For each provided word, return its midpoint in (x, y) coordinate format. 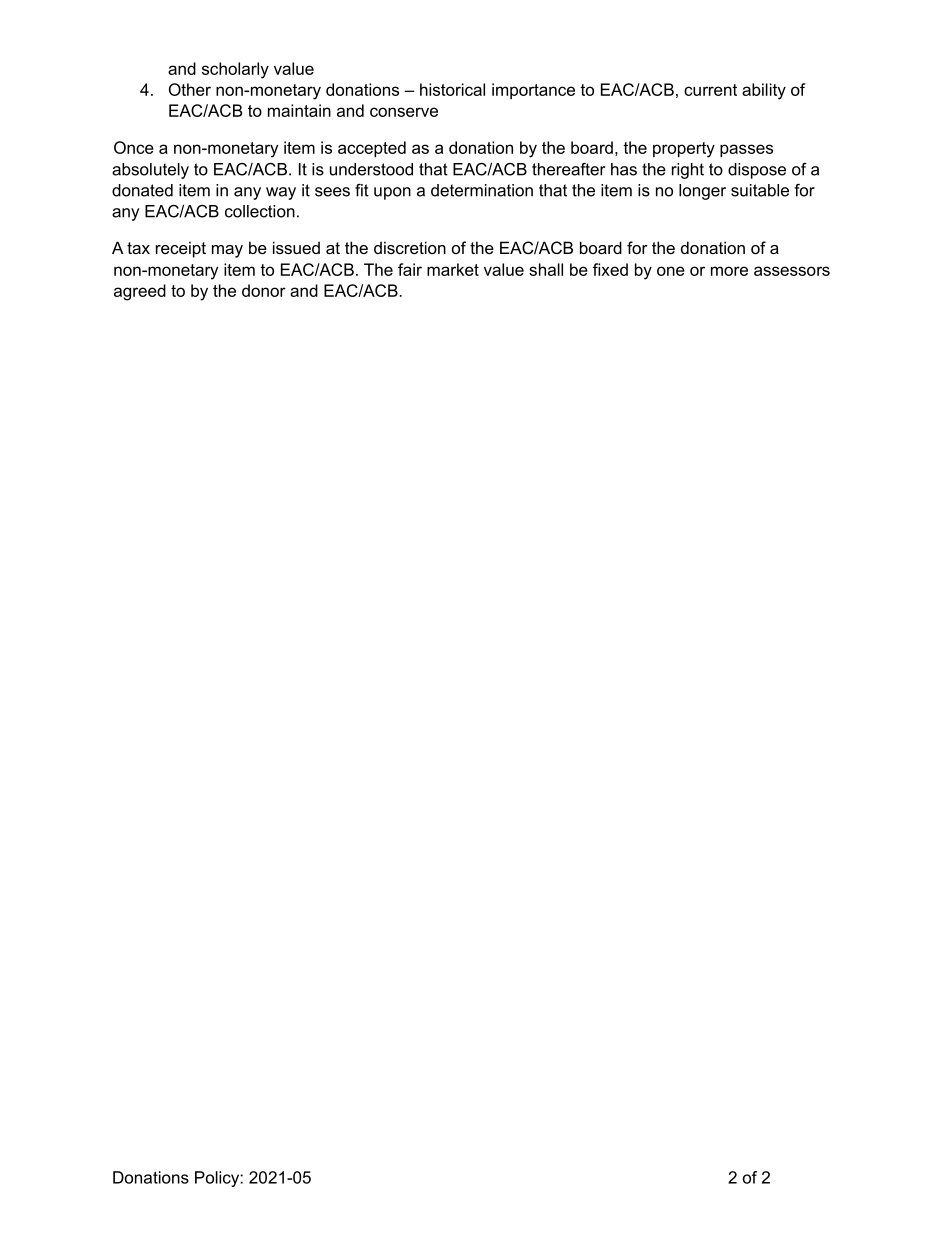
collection (260, 211)
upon (392, 193)
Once (134, 147)
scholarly (235, 70)
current (710, 90)
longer (702, 192)
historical (452, 89)
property (684, 150)
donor (264, 290)
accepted (372, 149)
